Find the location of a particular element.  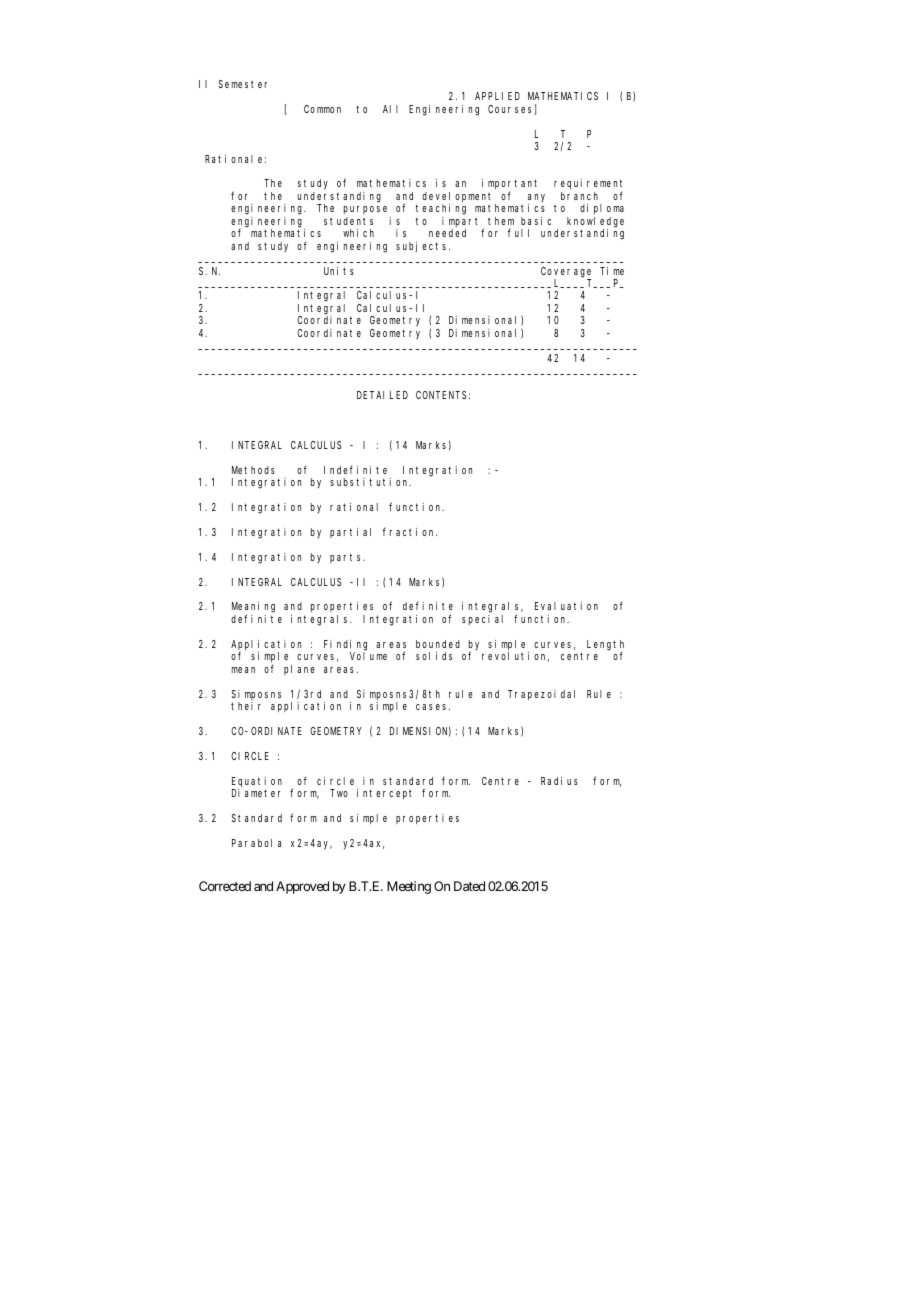

bounded is located at coordinates (438, 644).
